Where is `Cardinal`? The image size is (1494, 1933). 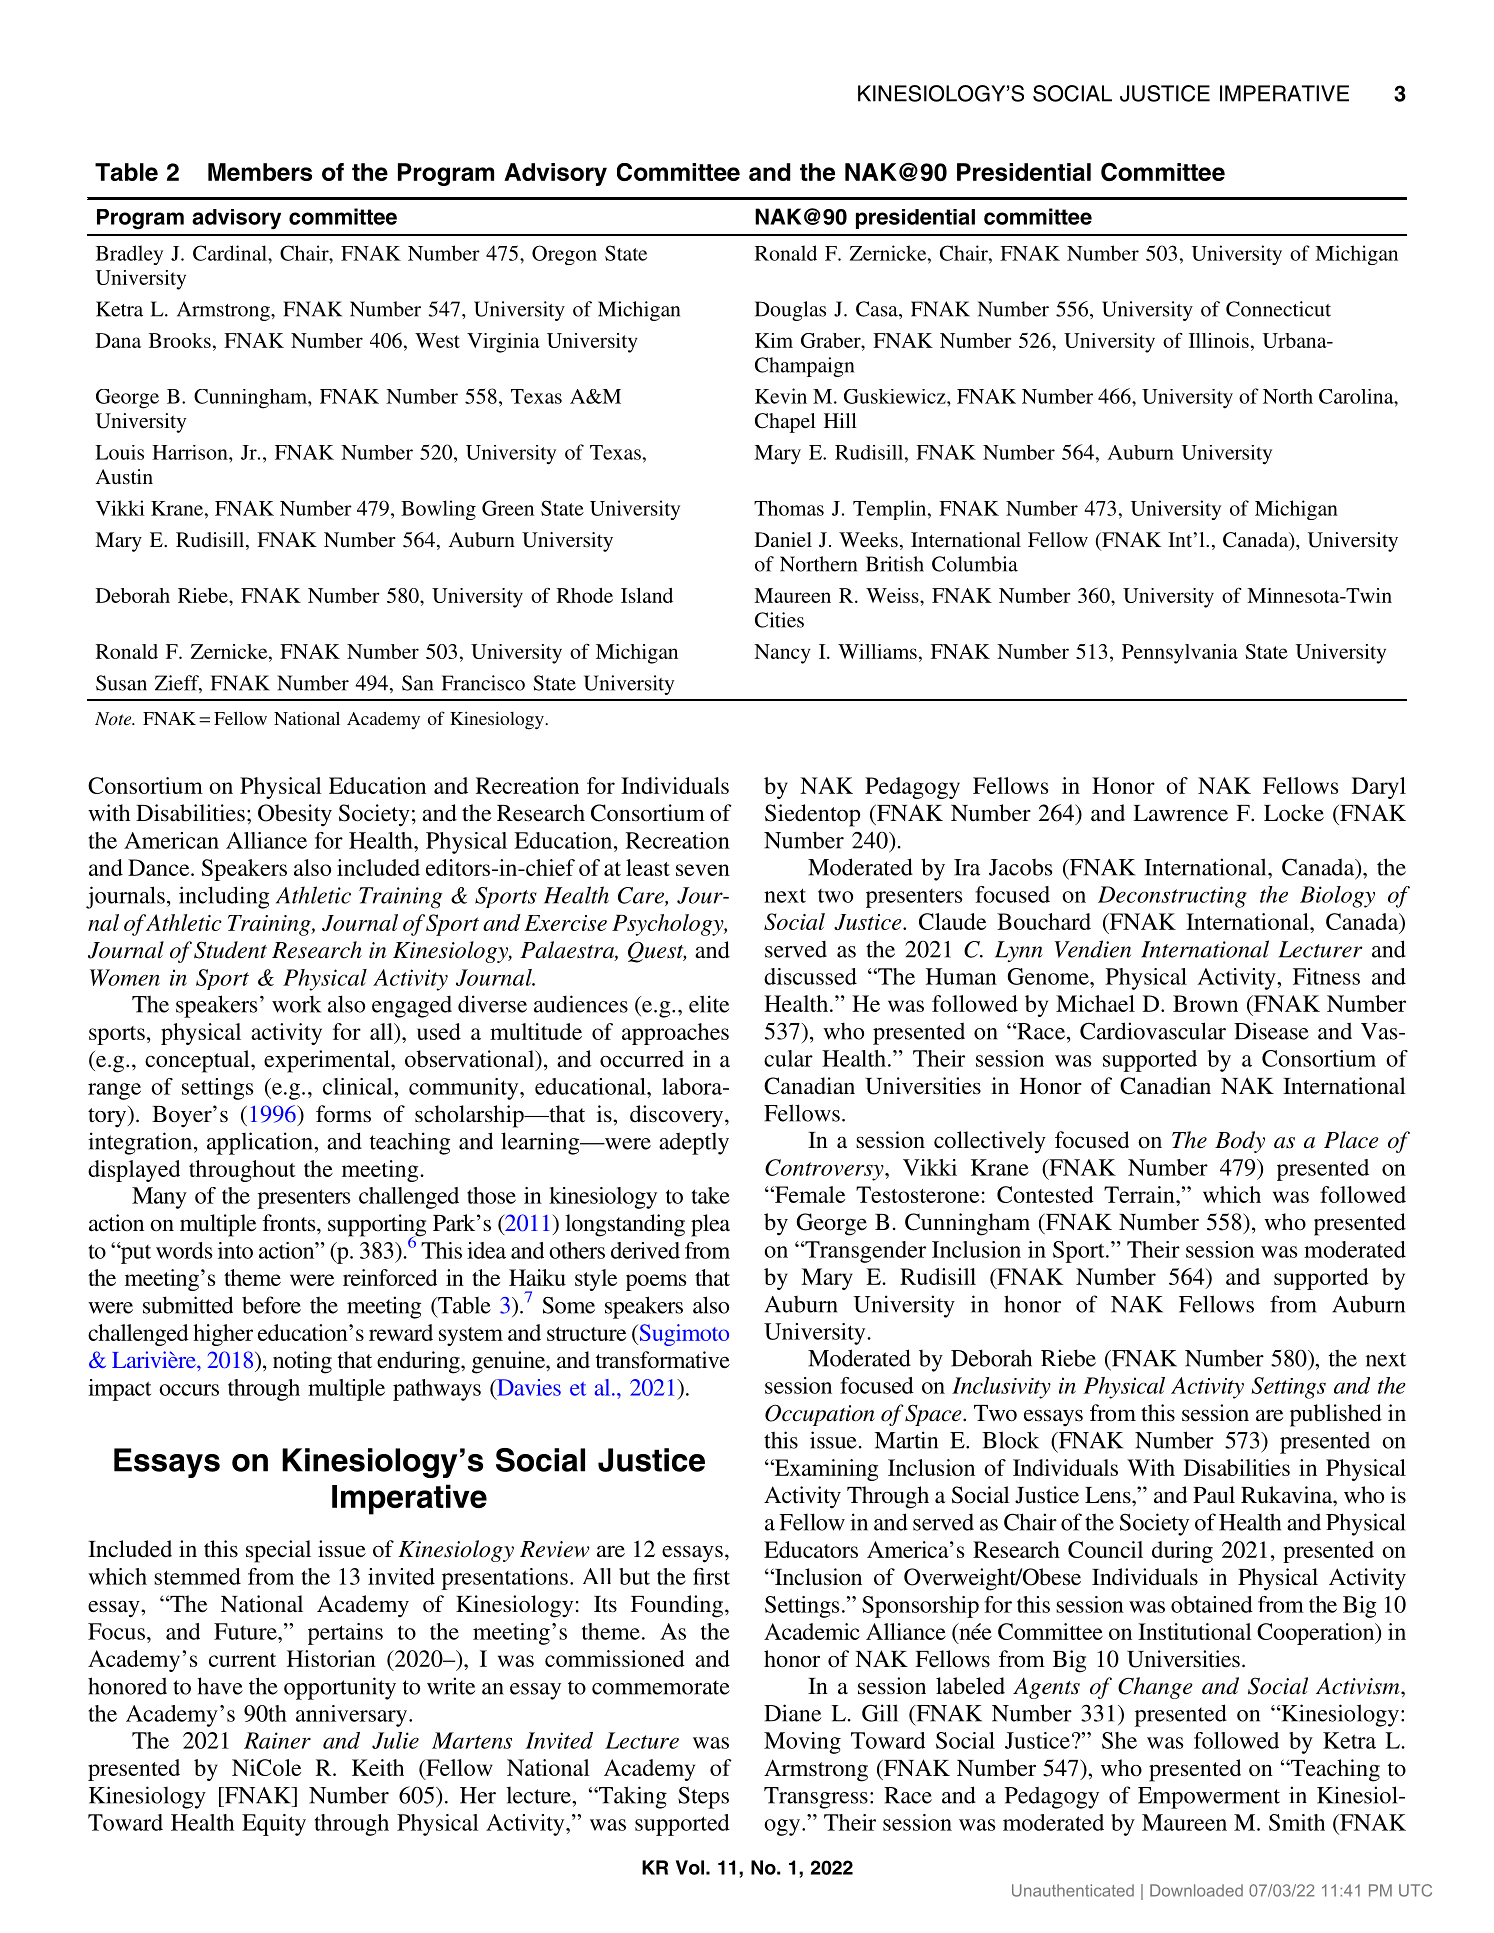
Cardinal is located at coordinates (231, 253).
